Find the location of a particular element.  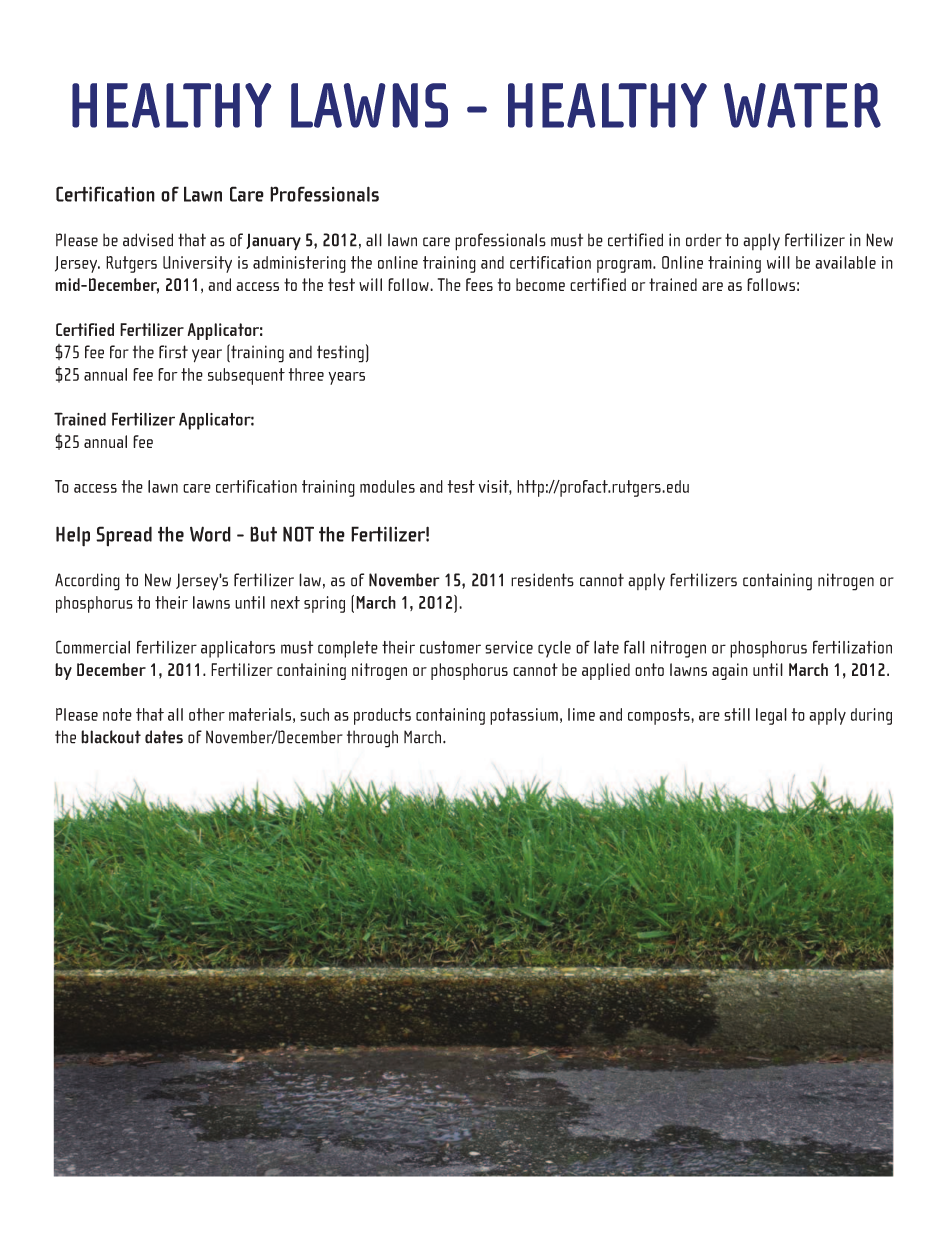

University is located at coordinates (197, 264).
